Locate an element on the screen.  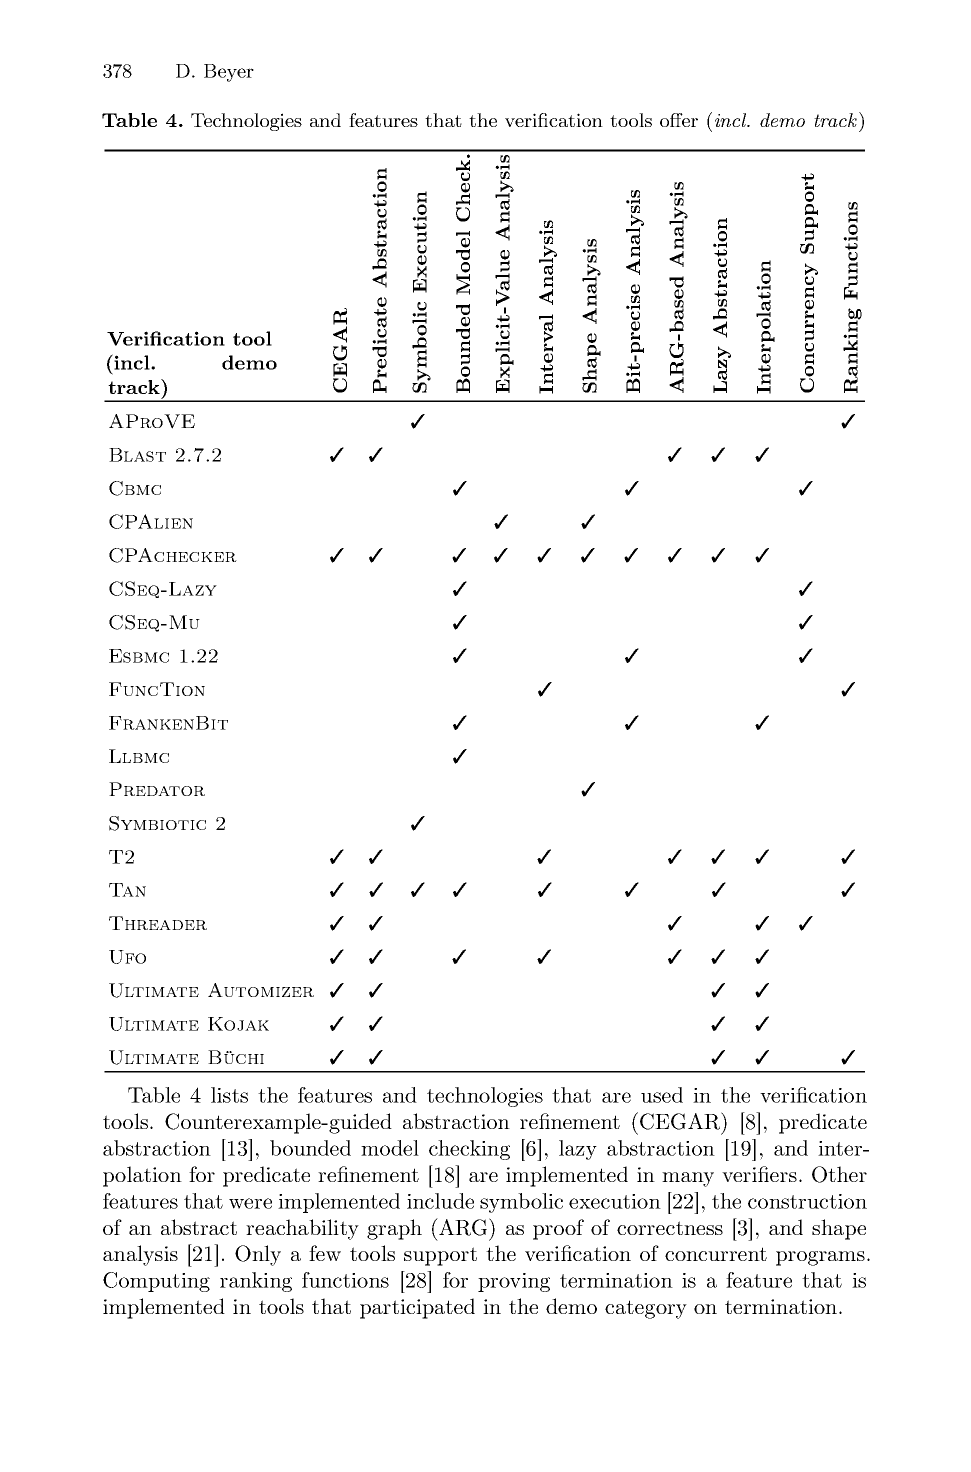
construction is located at coordinates (807, 1201).
